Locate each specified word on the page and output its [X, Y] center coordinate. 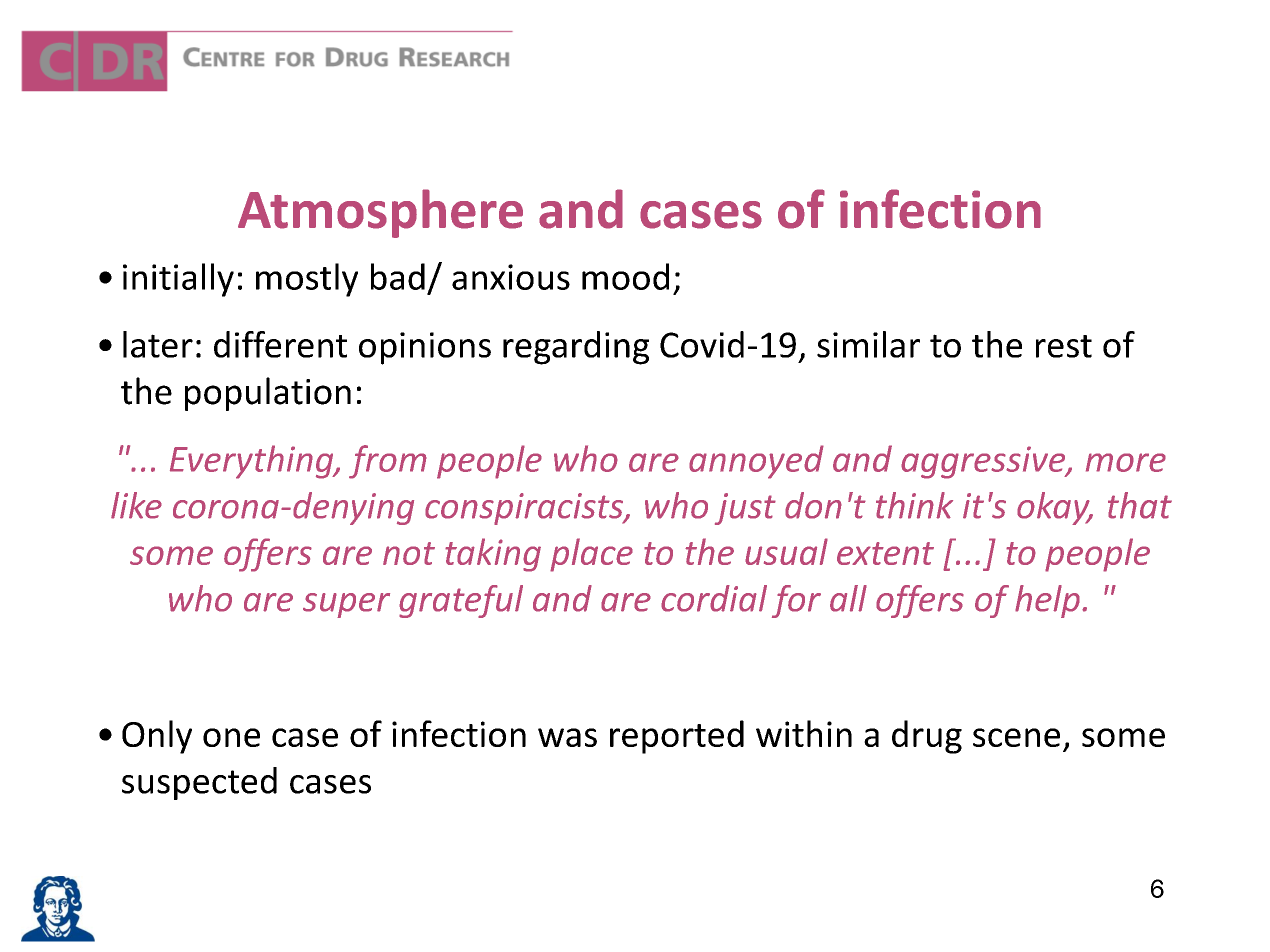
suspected [199, 783]
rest [1064, 346]
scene [1016, 737]
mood [625, 276]
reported [677, 737]
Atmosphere [380, 213]
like [136, 505]
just [745, 509]
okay [1054, 508]
